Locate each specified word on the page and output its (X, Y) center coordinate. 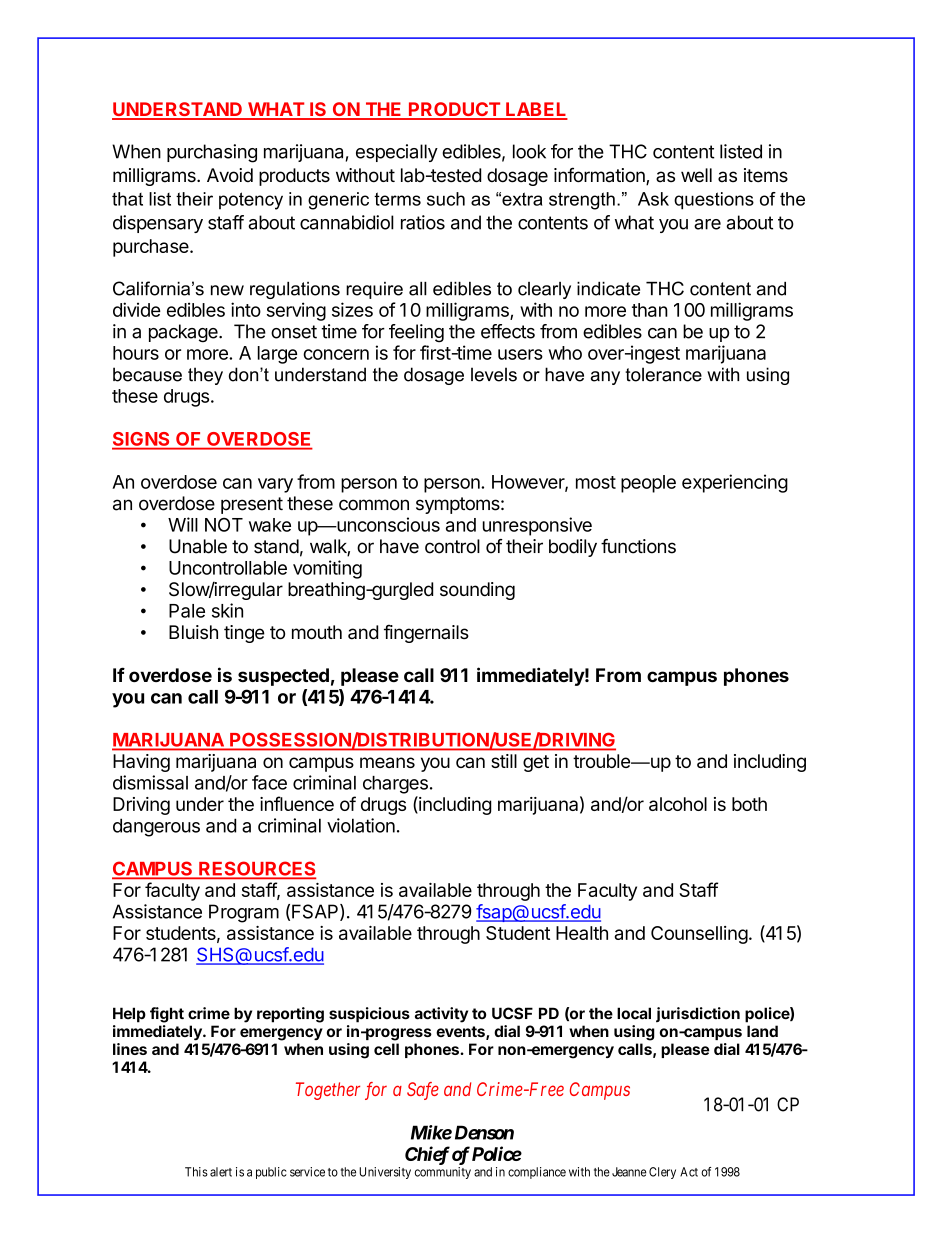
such (446, 199)
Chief (427, 1155)
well (696, 175)
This (196, 1172)
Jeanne (629, 1172)
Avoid (230, 175)
